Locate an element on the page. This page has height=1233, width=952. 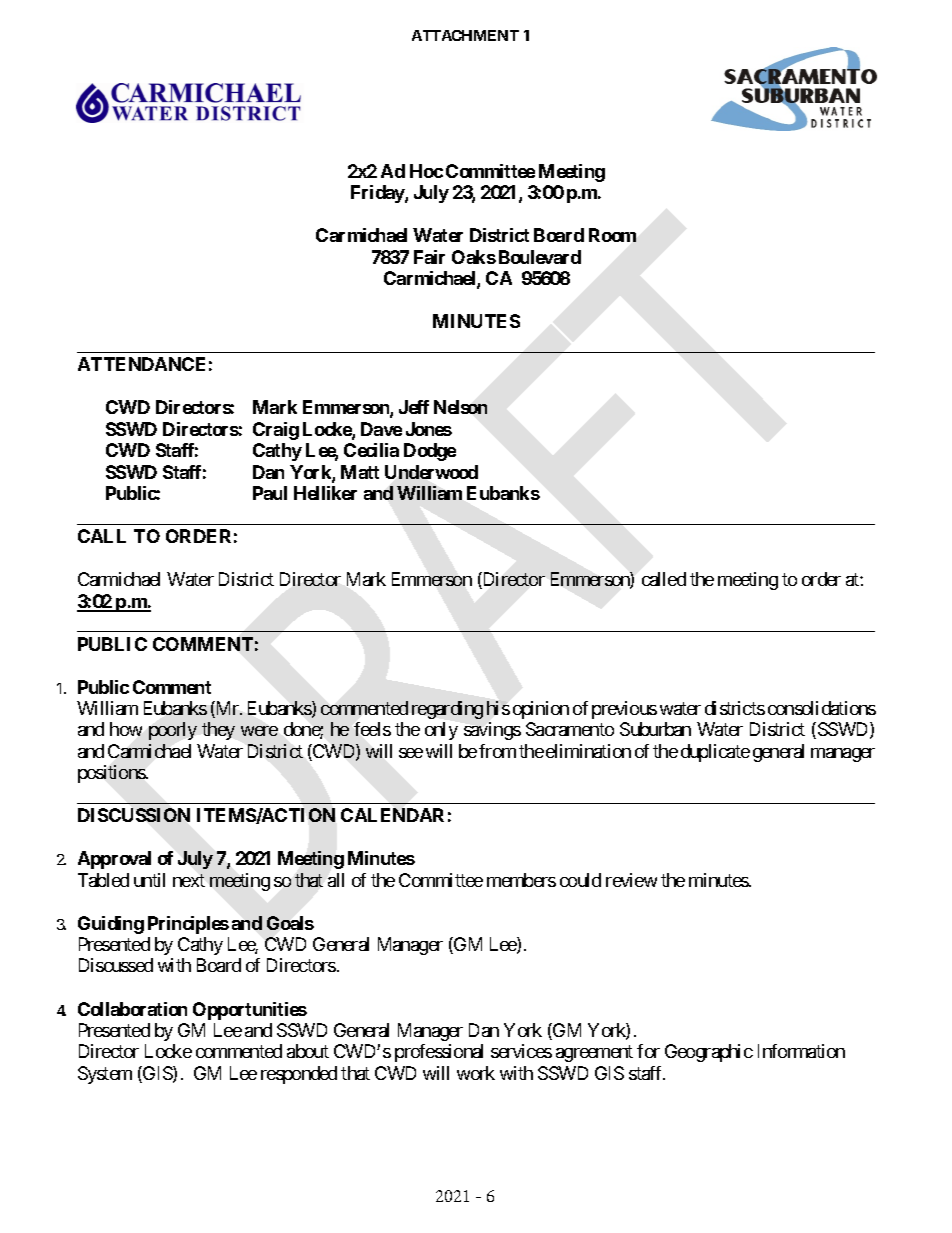
previous is located at coordinates (624, 710).
